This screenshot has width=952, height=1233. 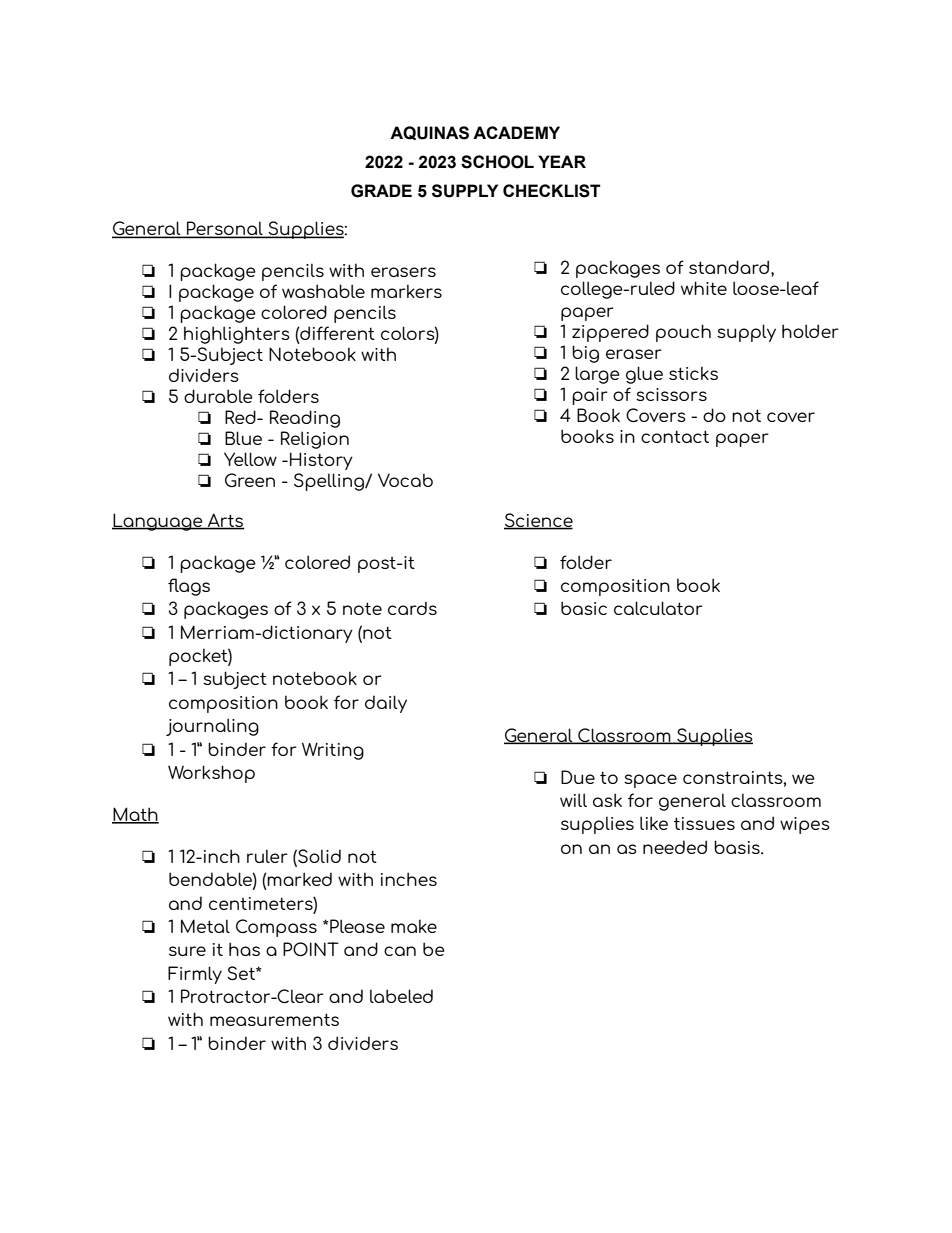 I want to click on Personal, so click(x=225, y=229).
